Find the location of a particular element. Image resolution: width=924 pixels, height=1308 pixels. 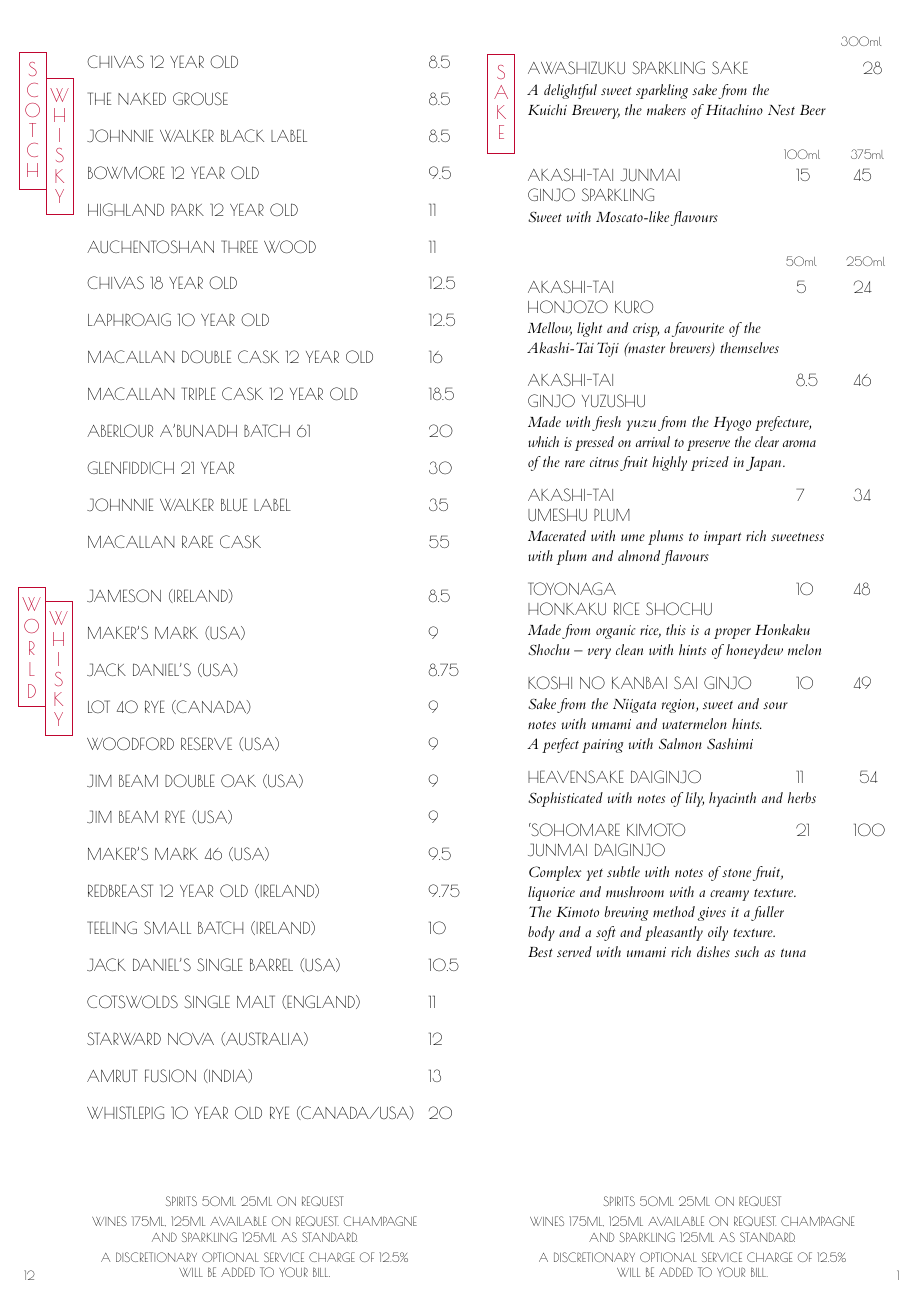

JAMESON is located at coordinates (124, 596).
